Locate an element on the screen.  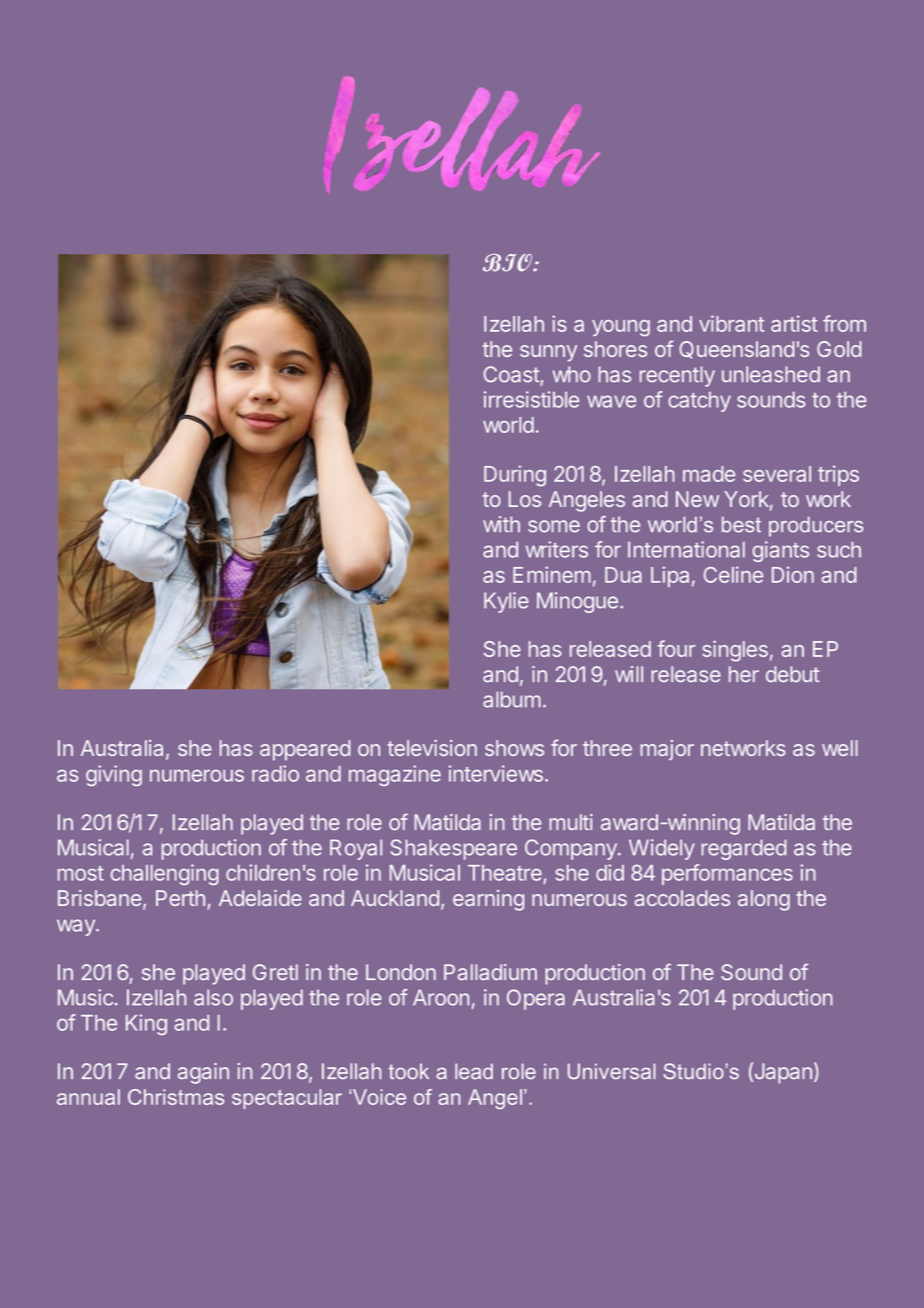
sunny is located at coordinates (548, 353).
